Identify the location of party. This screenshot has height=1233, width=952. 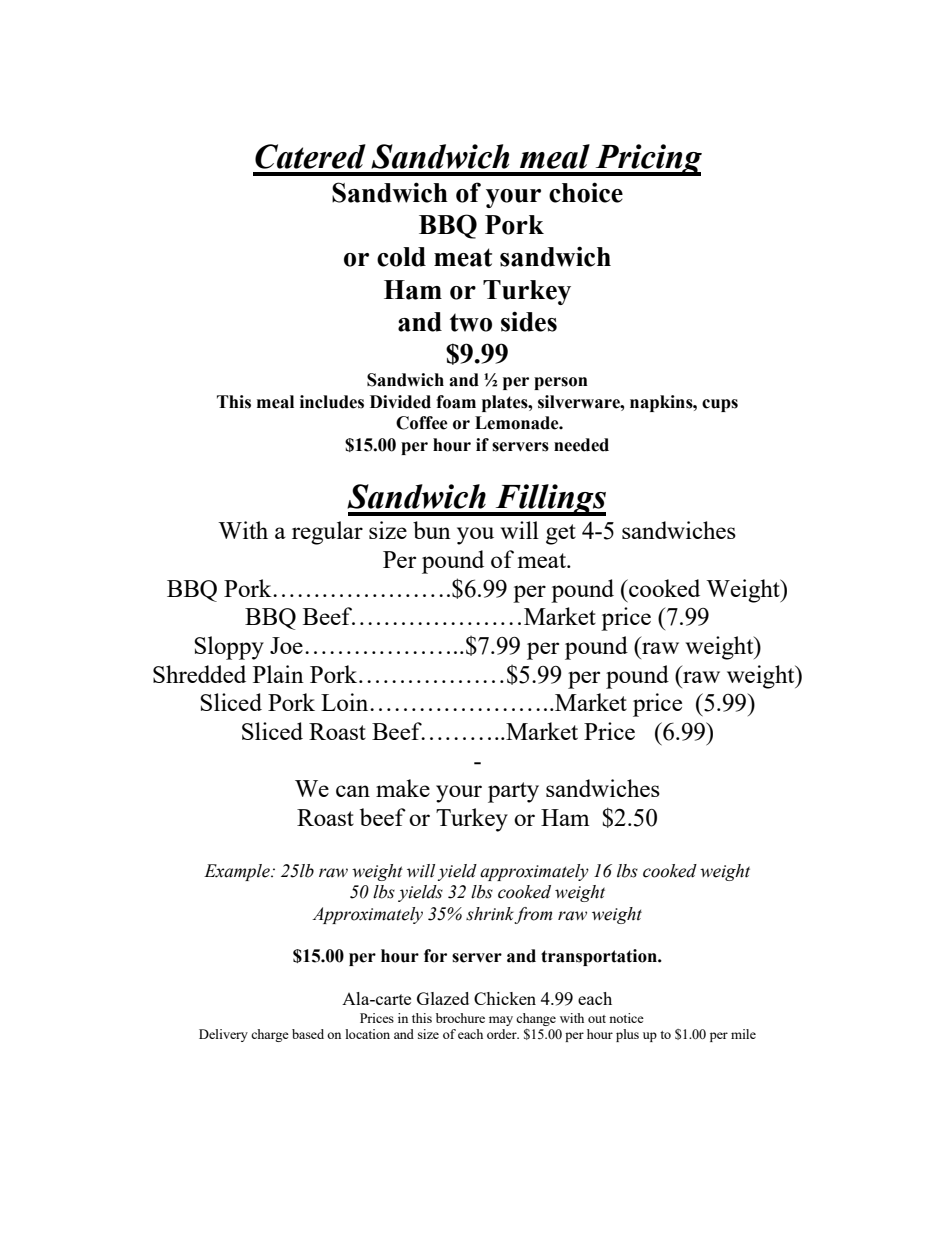
(513, 792).
